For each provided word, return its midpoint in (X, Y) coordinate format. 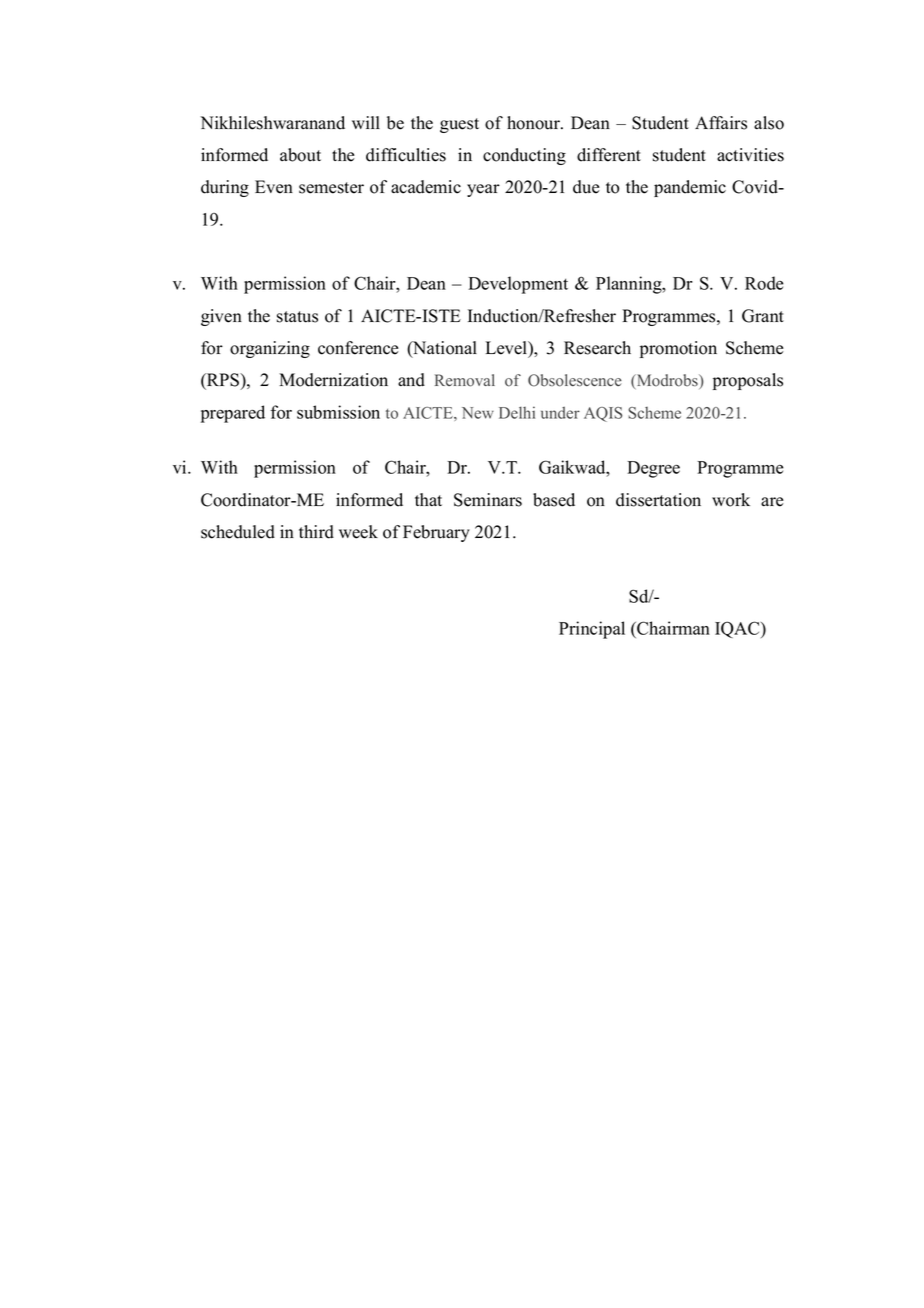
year (483, 190)
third (316, 532)
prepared (233, 414)
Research (597, 348)
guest (459, 125)
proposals (748, 381)
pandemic (690, 188)
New (478, 413)
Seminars (488, 500)
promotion (678, 349)
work (731, 500)
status (297, 317)
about (300, 155)
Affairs (721, 123)
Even (274, 187)
